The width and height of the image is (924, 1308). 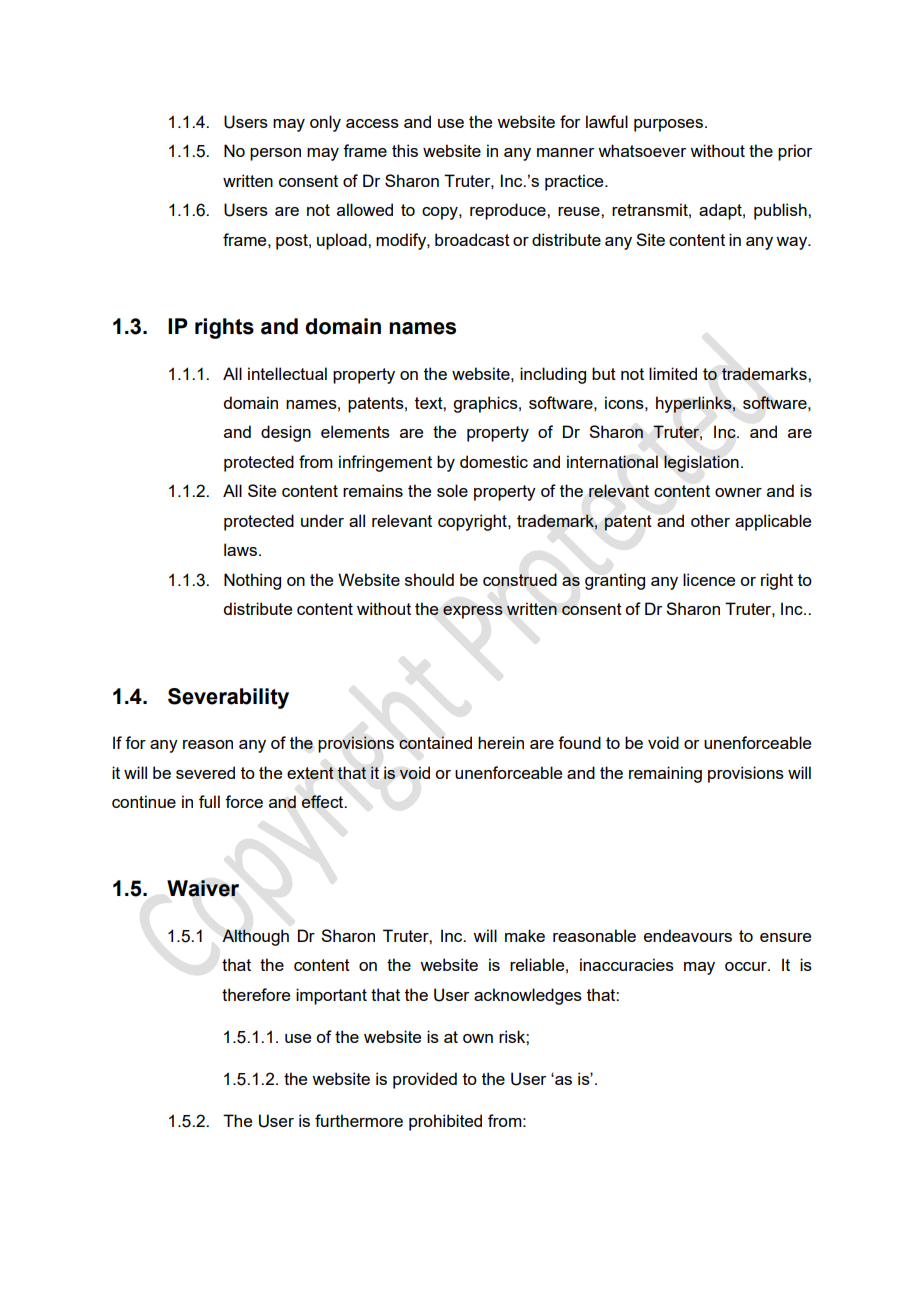 What do you see at coordinates (256, 994) in the image?
I see `therefore` at bounding box center [256, 994].
